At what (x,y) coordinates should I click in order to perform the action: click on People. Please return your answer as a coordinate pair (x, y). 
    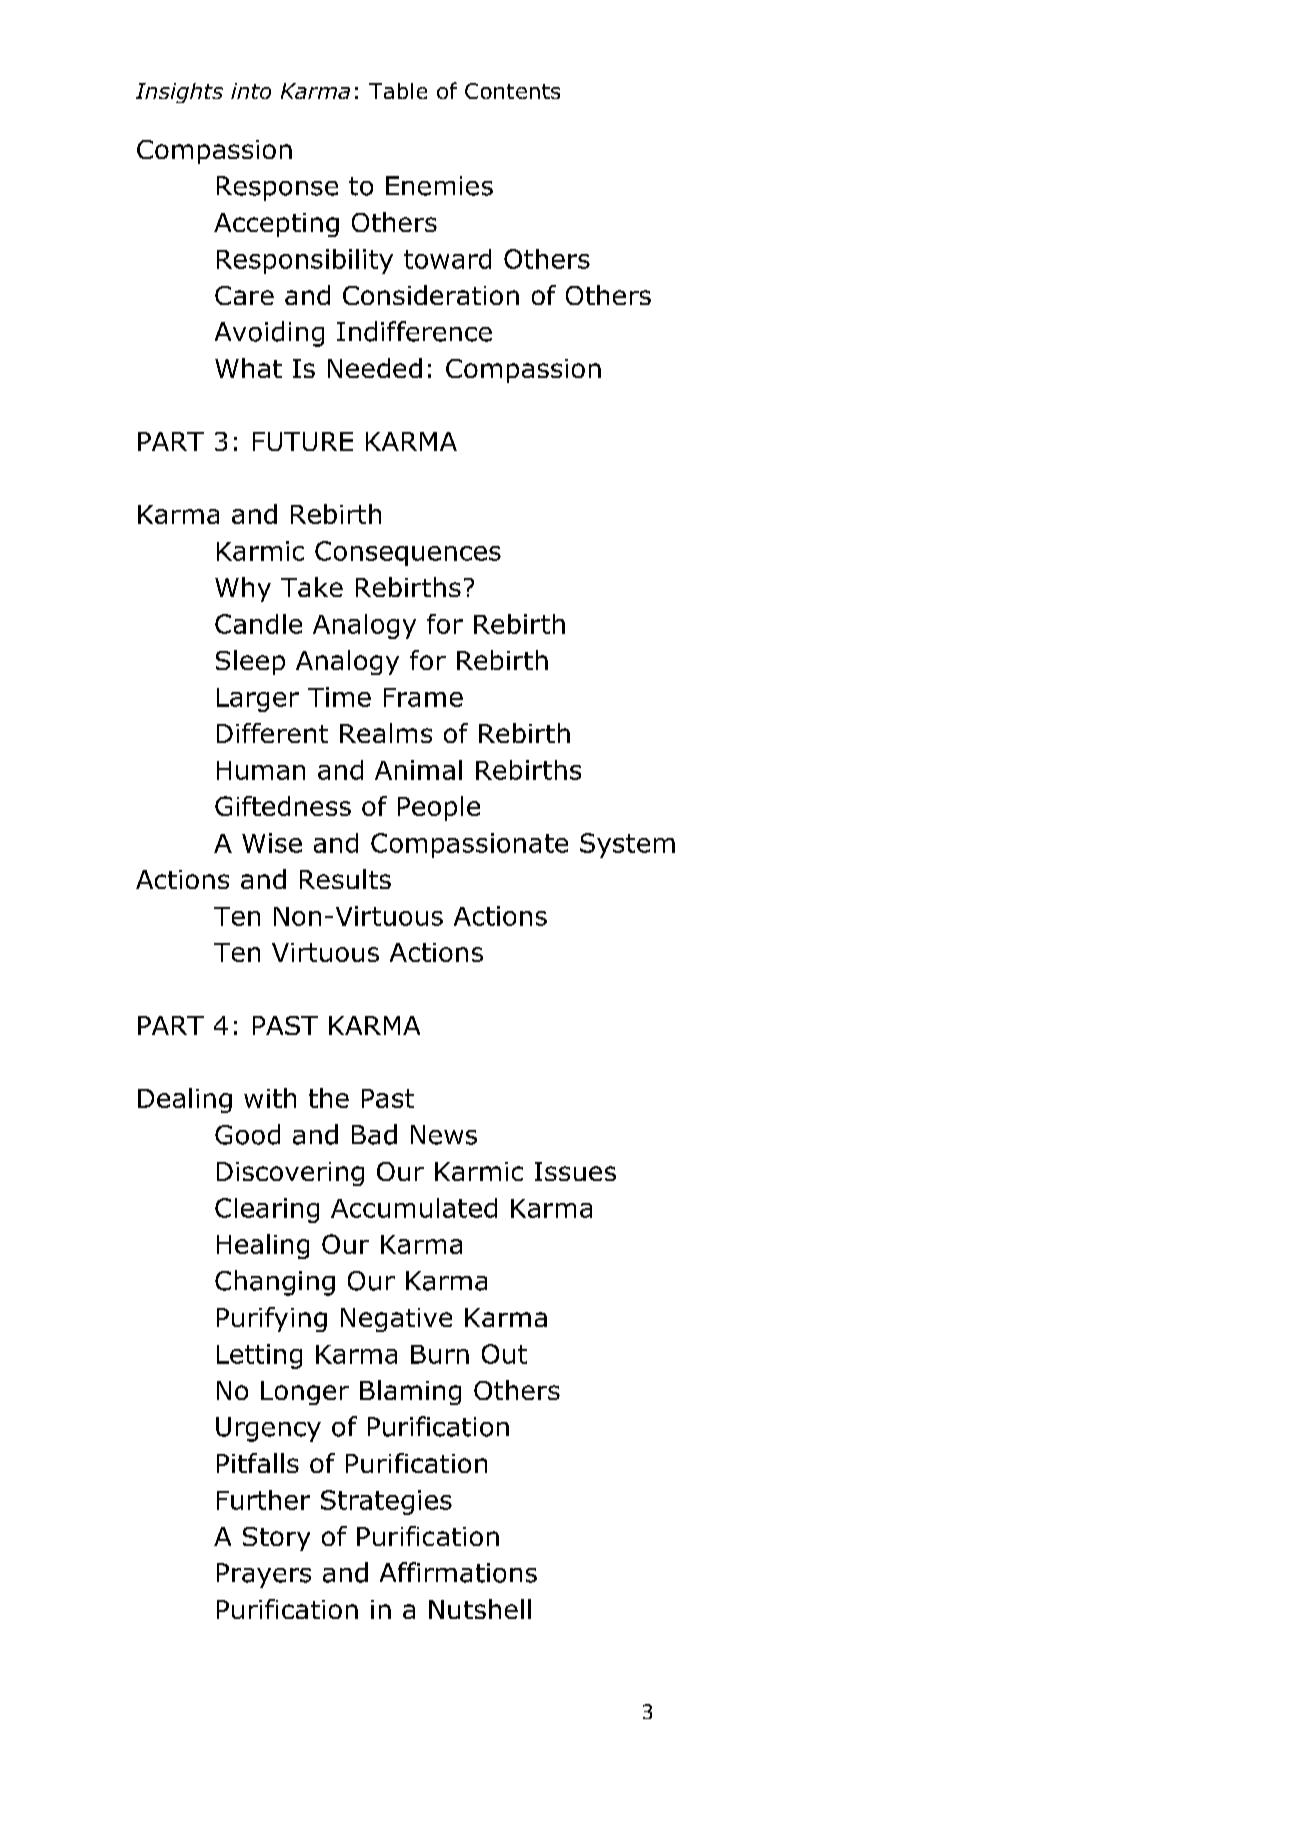
    Looking at the image, I should click on (439, 808).
